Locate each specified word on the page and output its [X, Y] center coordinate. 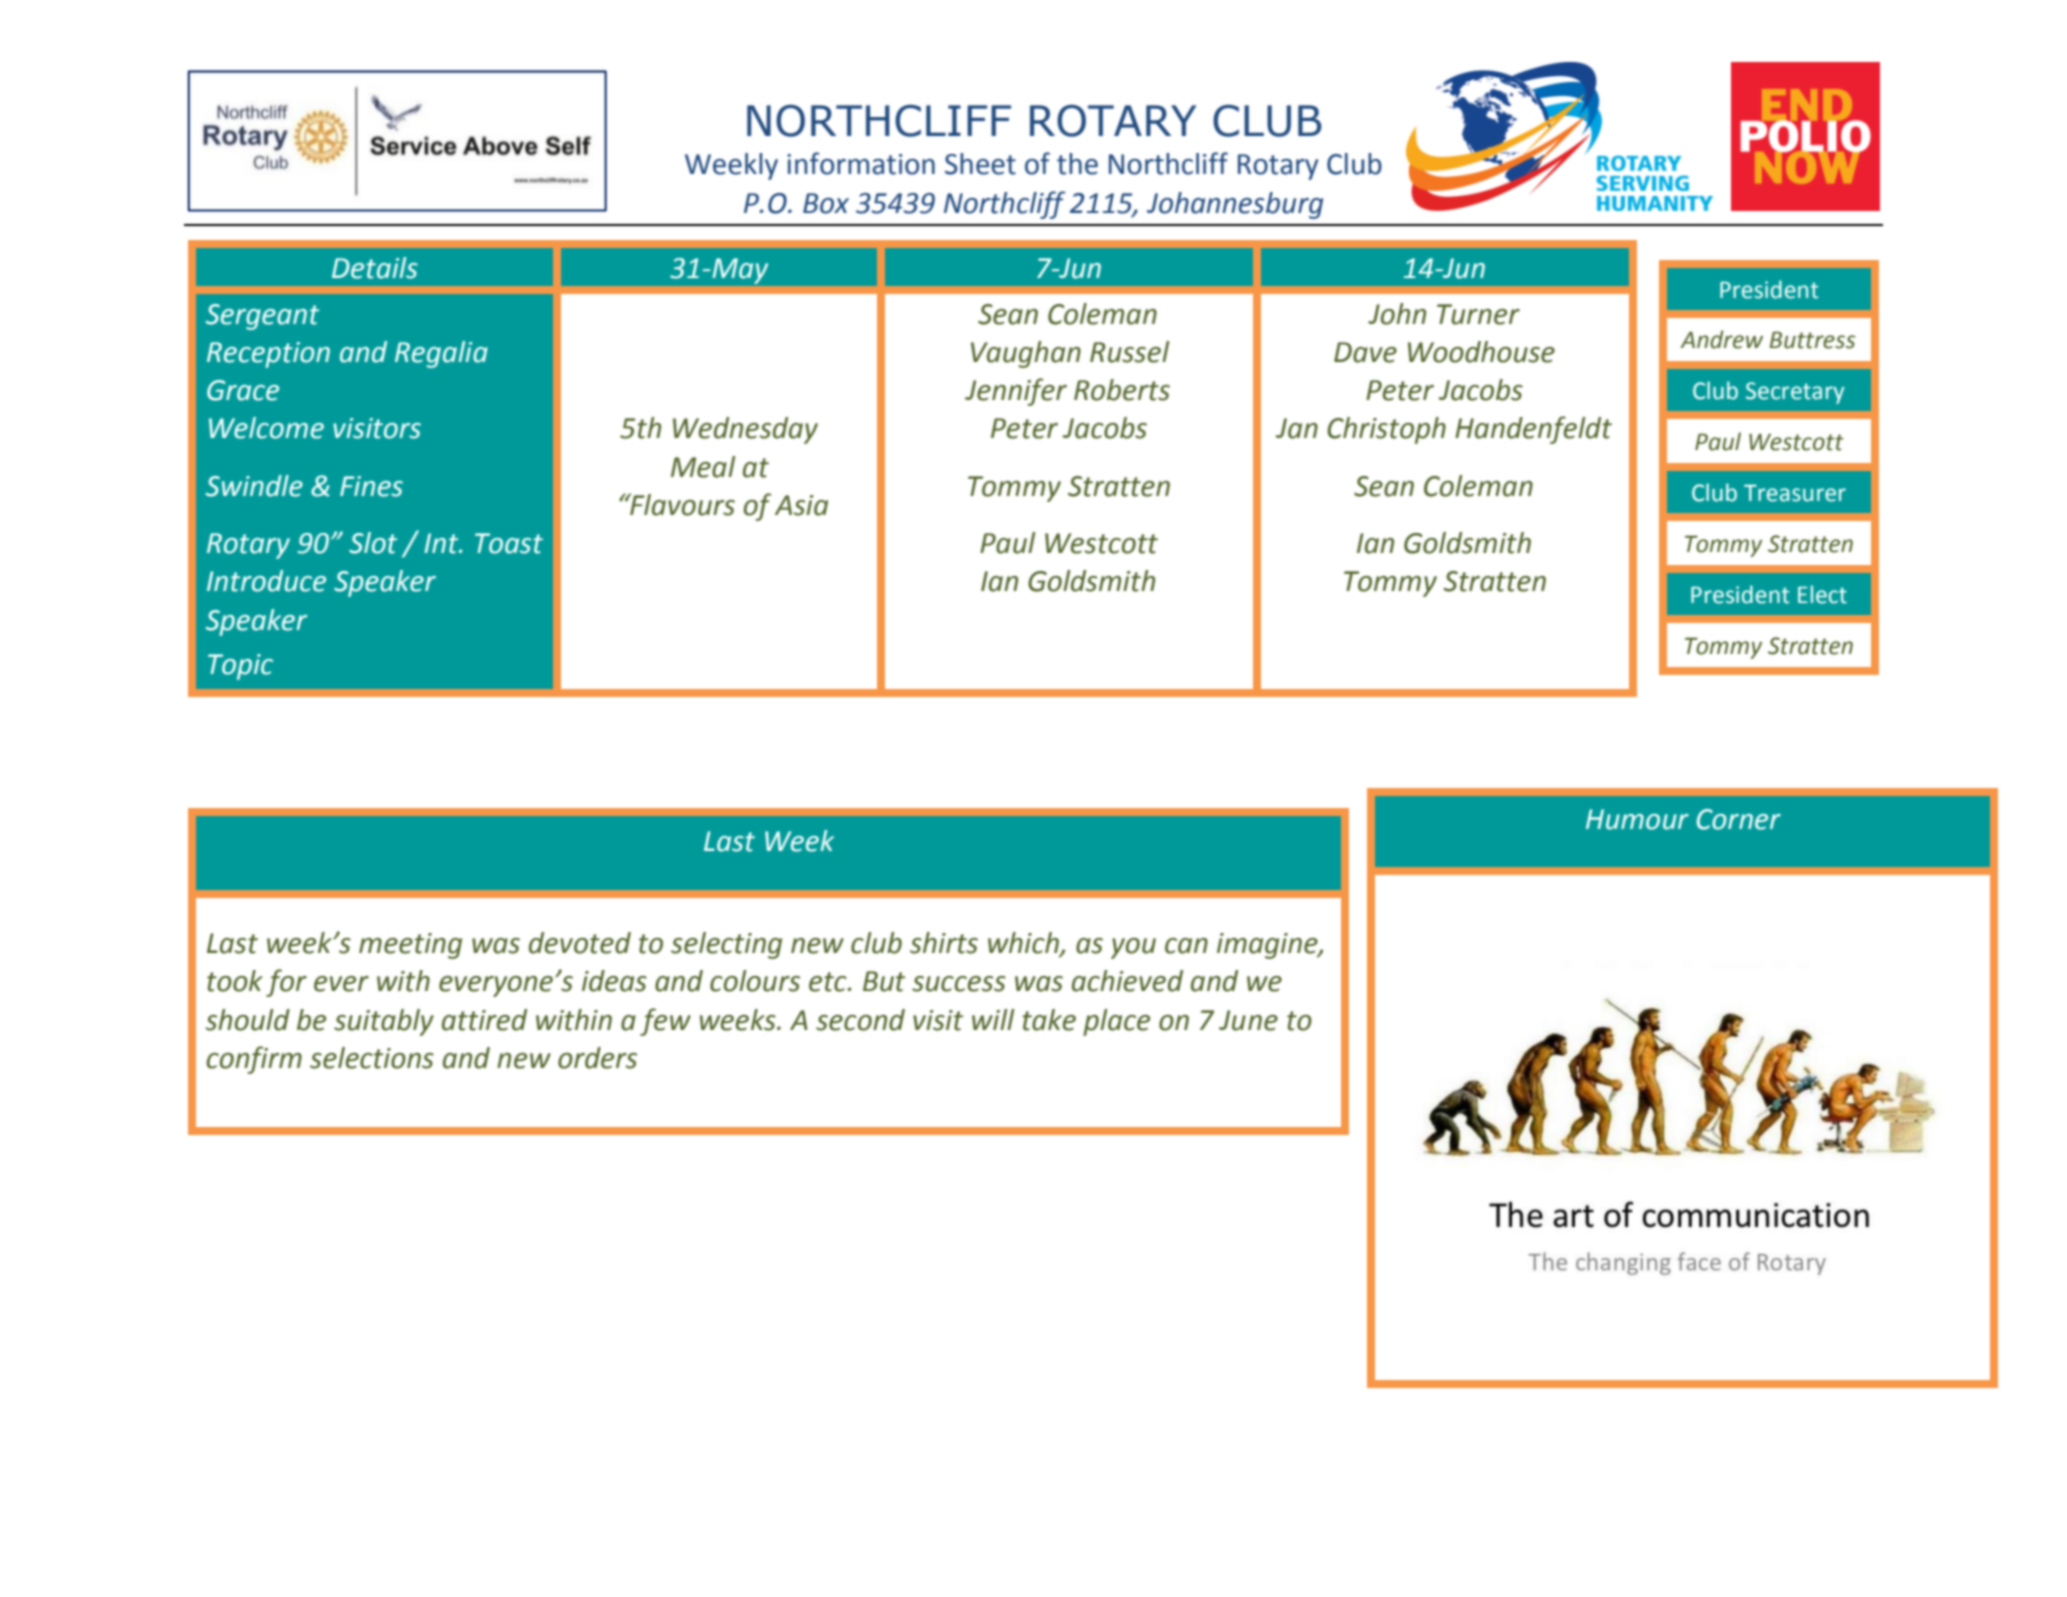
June [1248, 1020]
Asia [801, 505]
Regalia [441, 354]
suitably [384, 1022]
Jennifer [1016, 392]
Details [375, 268]
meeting [410, 946]
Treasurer [1795, 493]
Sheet [980, 164]
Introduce [266, 581]
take [1049, 1020]
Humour [1637, 819]
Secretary [1795, 393]
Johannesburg [1235, 205]
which [1024, 944]
